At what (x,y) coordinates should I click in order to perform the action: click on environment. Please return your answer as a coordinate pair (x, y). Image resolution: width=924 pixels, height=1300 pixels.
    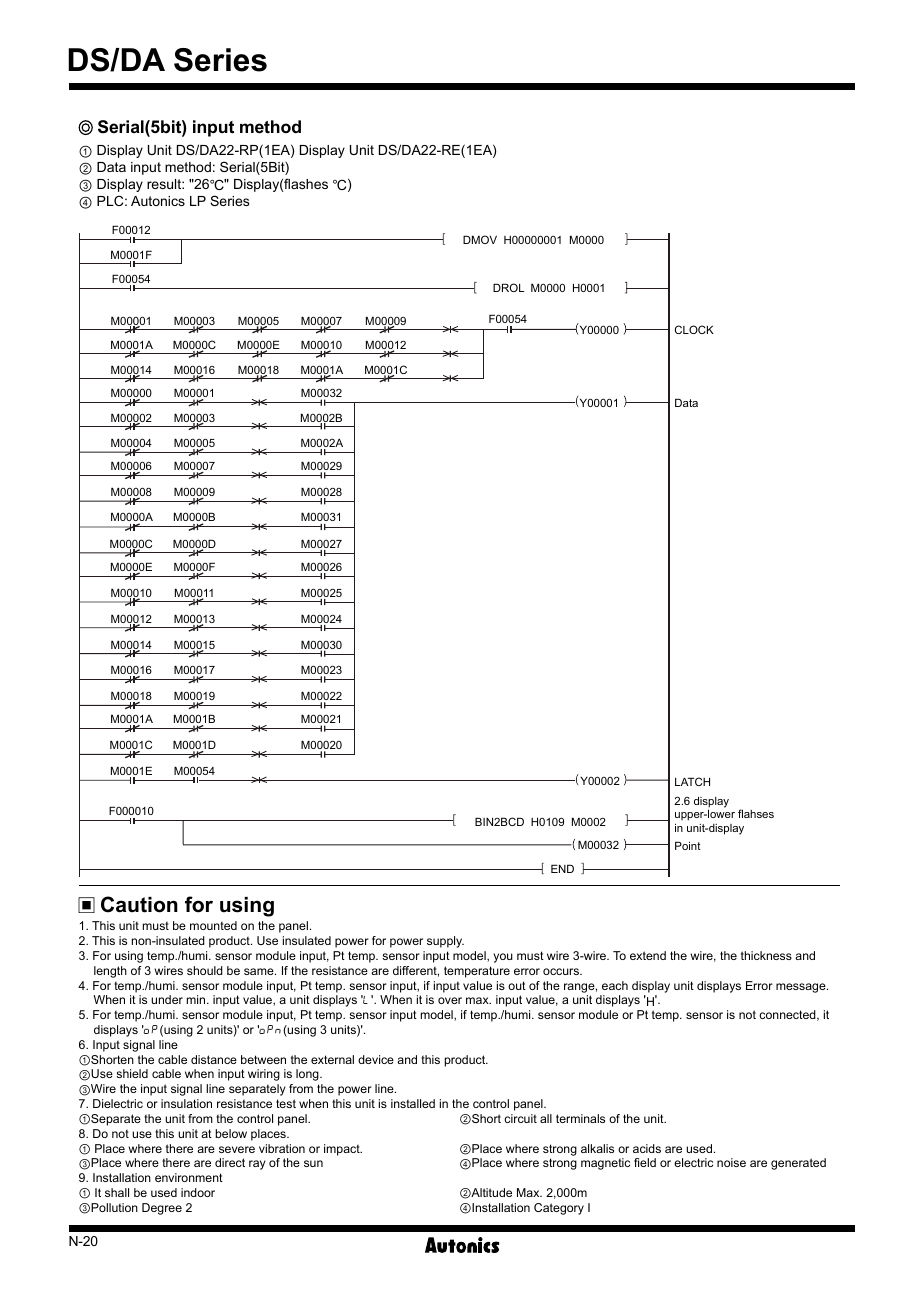
    Looking at the image, I should click on (189, 1177).
